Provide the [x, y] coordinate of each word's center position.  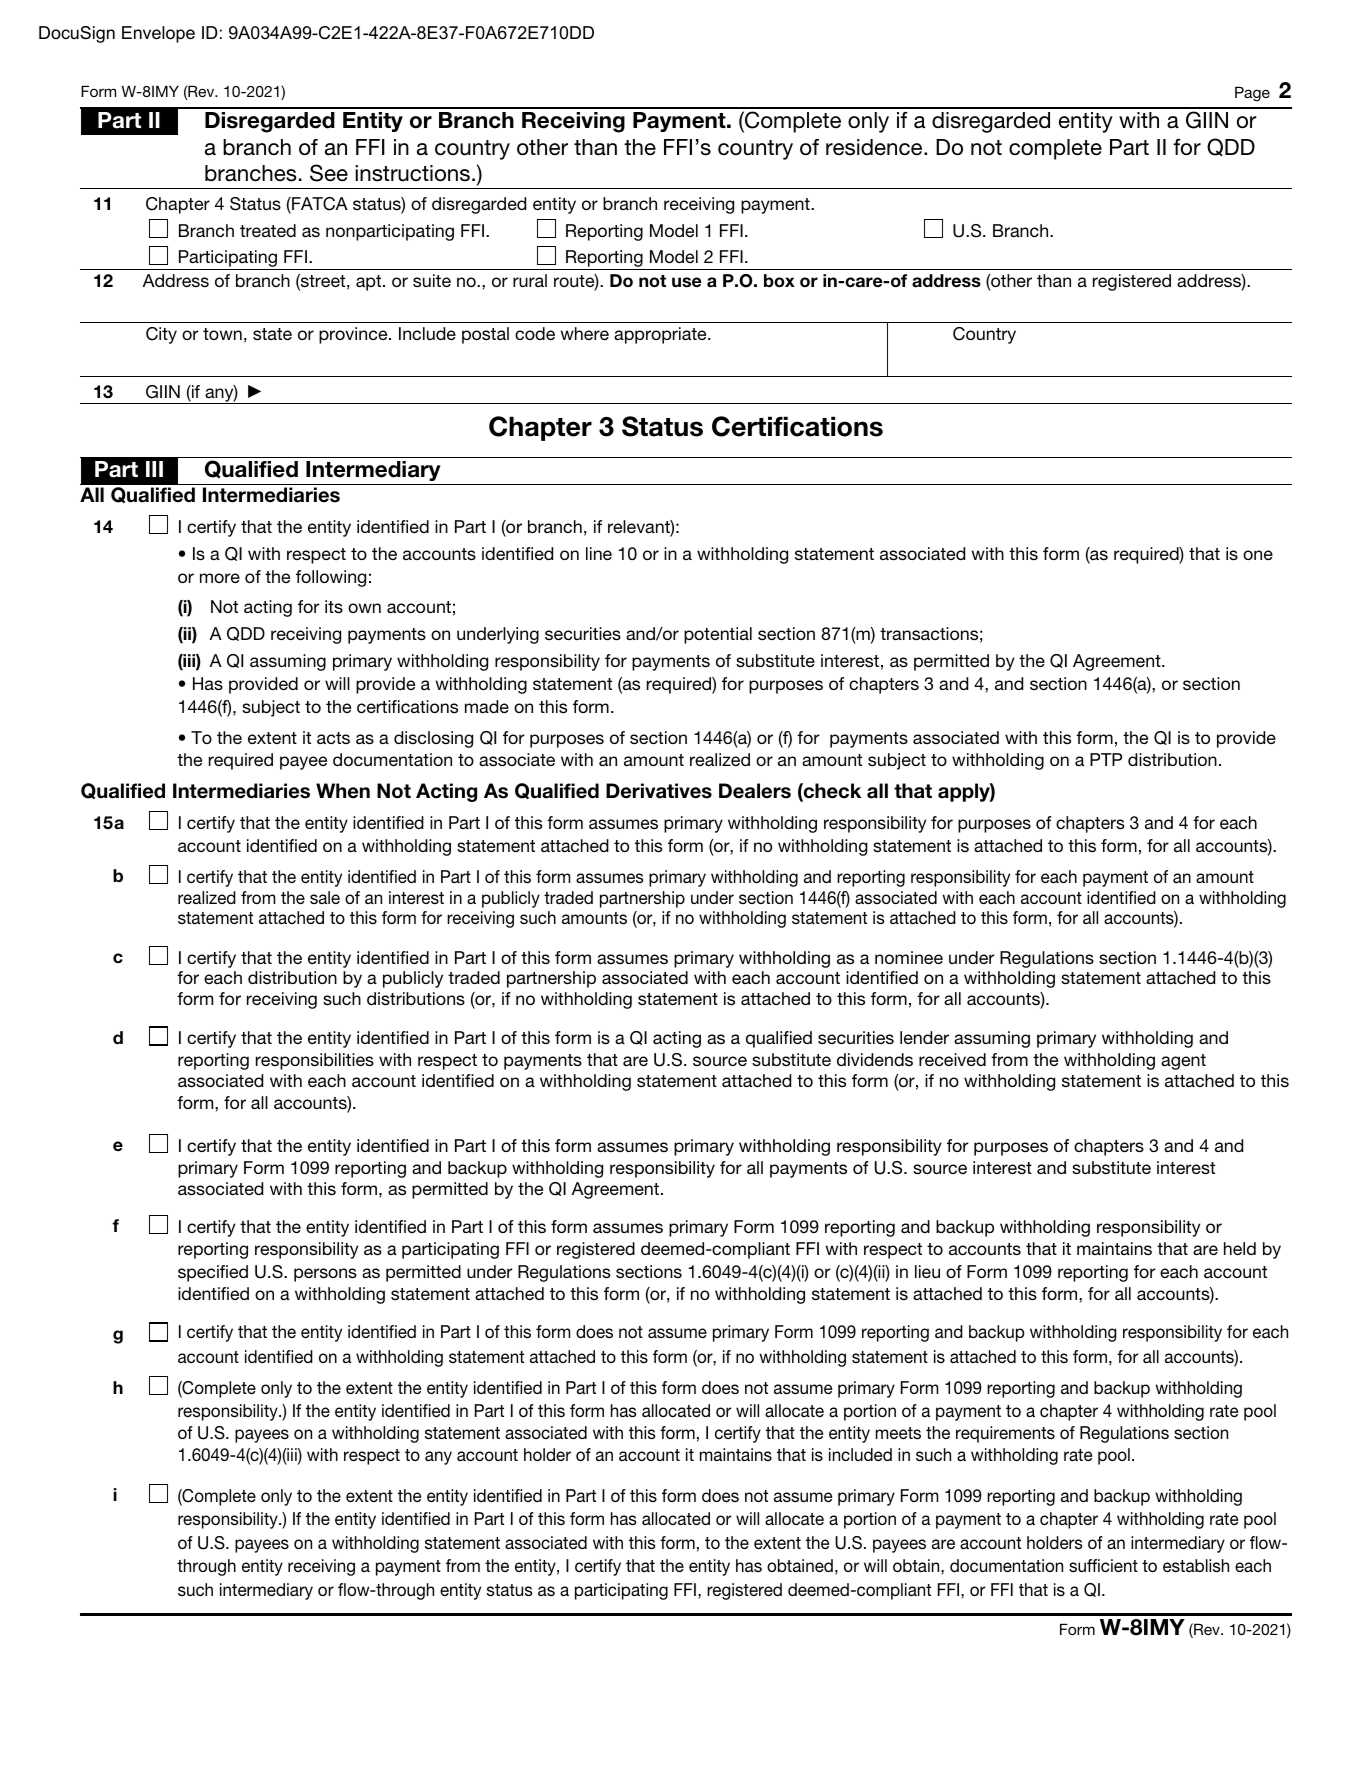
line [599, 553]
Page [1252, 94]
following [331, 578]
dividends [875, 1059]
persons [325, 1275]
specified [213, 1273]
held [1240, 1248]
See [329, 173]
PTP [1106, 759]
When [343, 791]
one [1258, 555]
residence [875, 147]
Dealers [755, 791]
